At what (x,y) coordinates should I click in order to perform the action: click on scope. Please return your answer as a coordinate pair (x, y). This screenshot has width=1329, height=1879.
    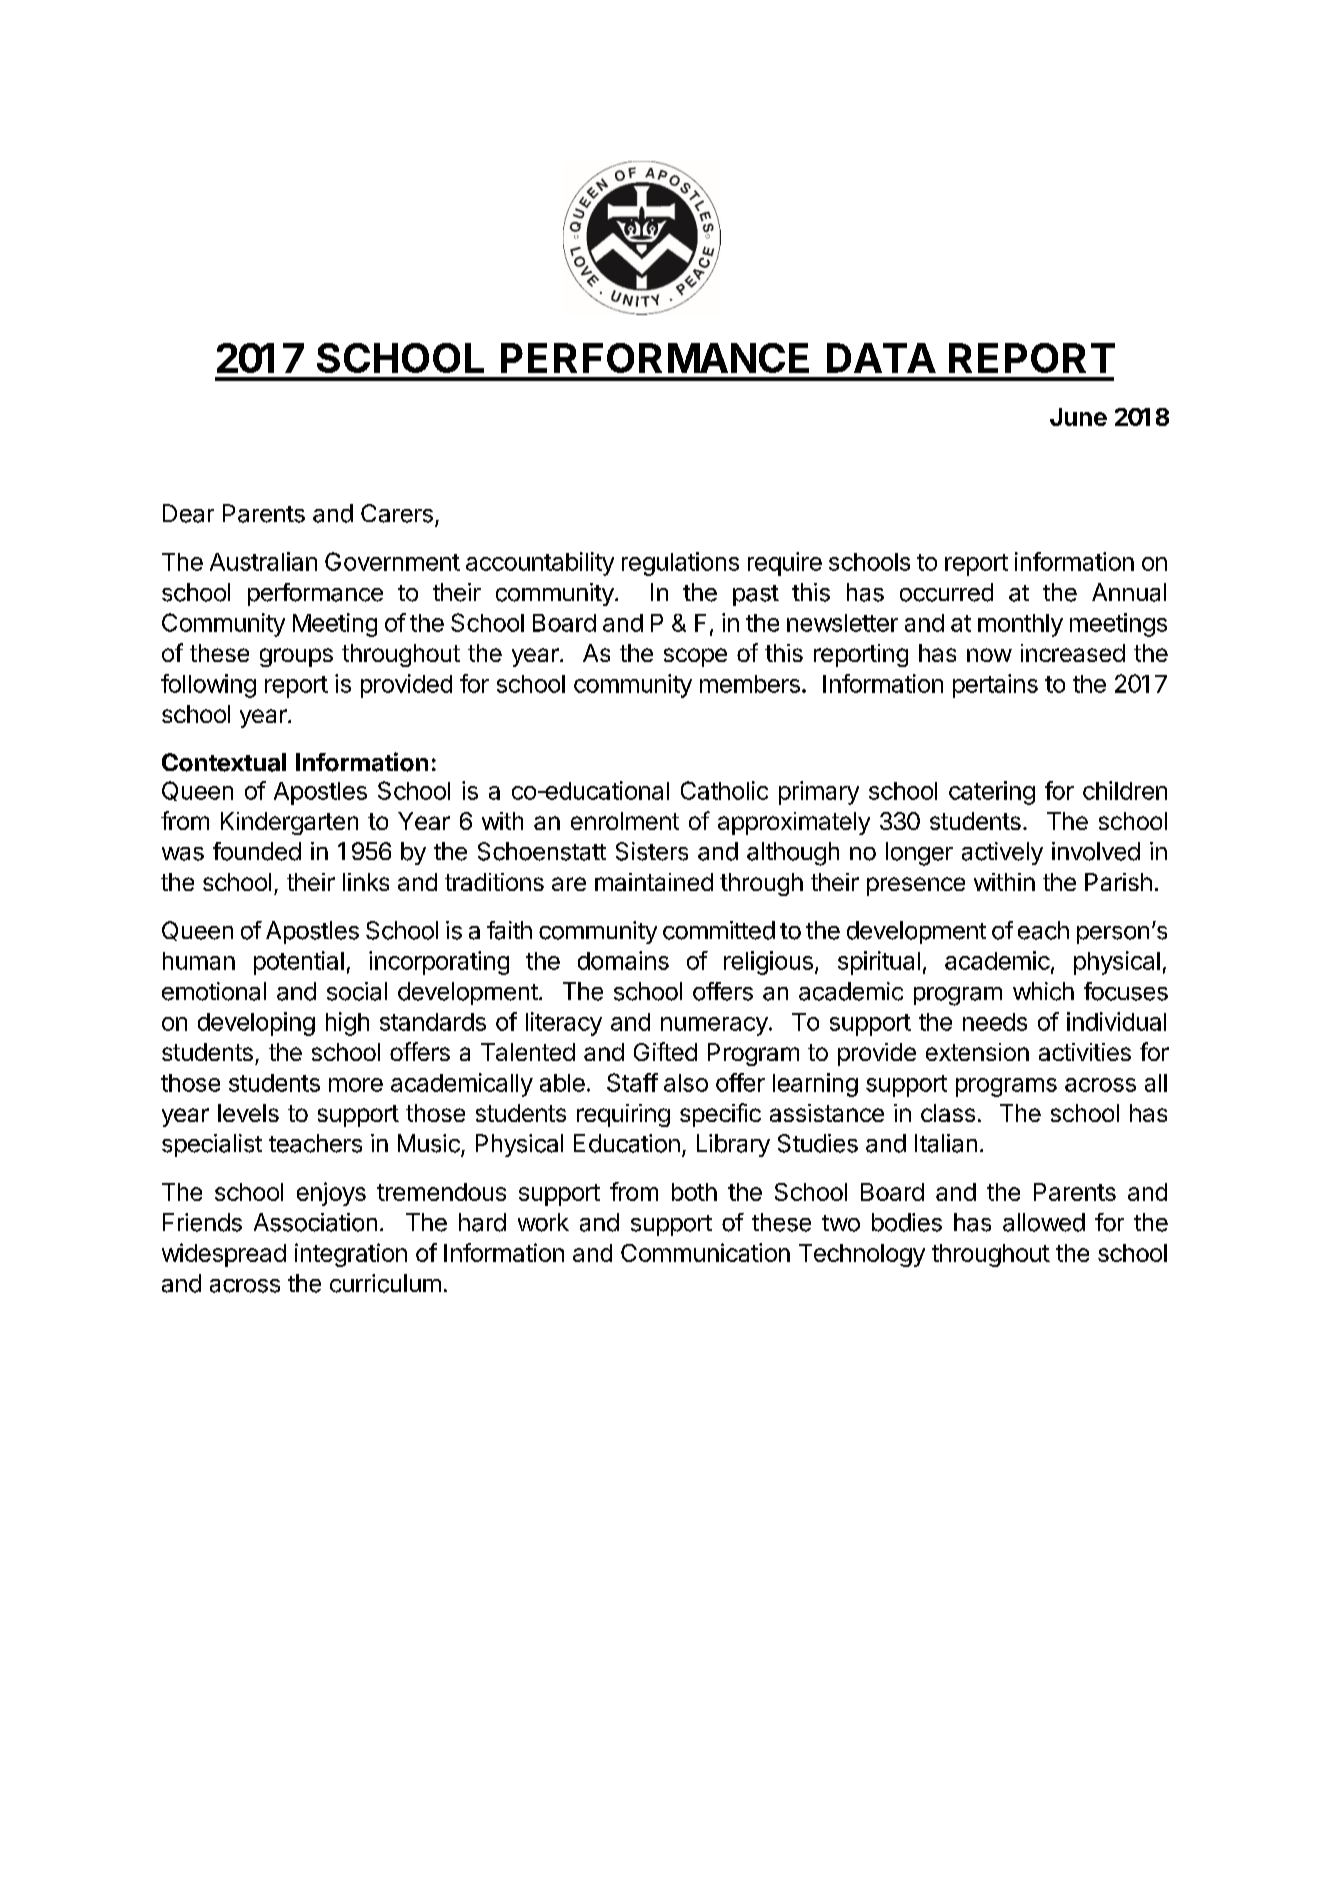
    Looking at the image, I should click on (695, 657).
